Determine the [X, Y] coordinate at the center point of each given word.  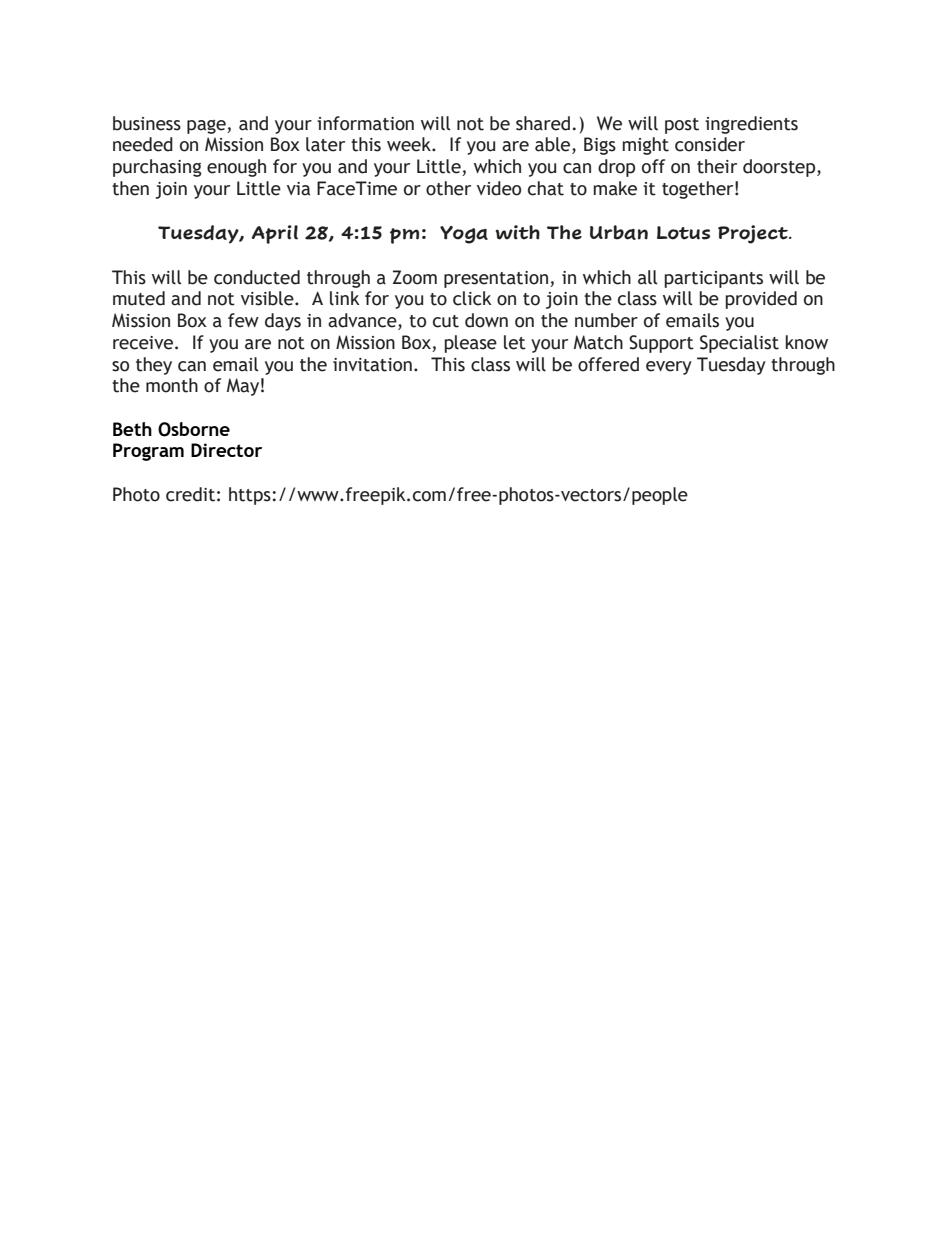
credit [190, 494]
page [207, 127]
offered [608, 364]
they [154, 366]
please [470, 344]
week [410, 144]
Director [226, 450]
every [669, 368]
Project [754, 234]
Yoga [464, 235]
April [275, 234]
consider [710, 144]
